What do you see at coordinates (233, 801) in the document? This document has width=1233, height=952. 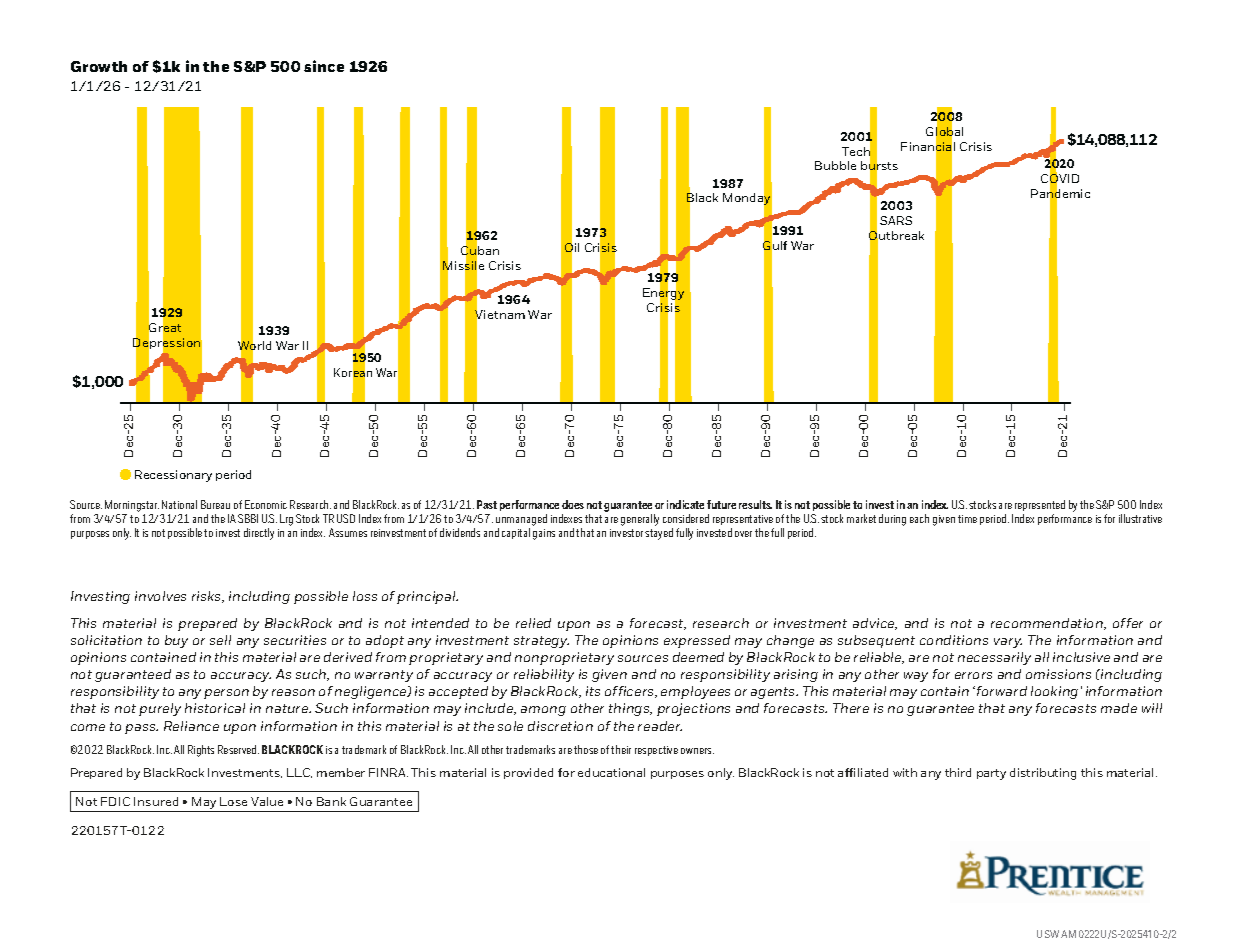 I see `Lose` at bounding box center [233, 801].
